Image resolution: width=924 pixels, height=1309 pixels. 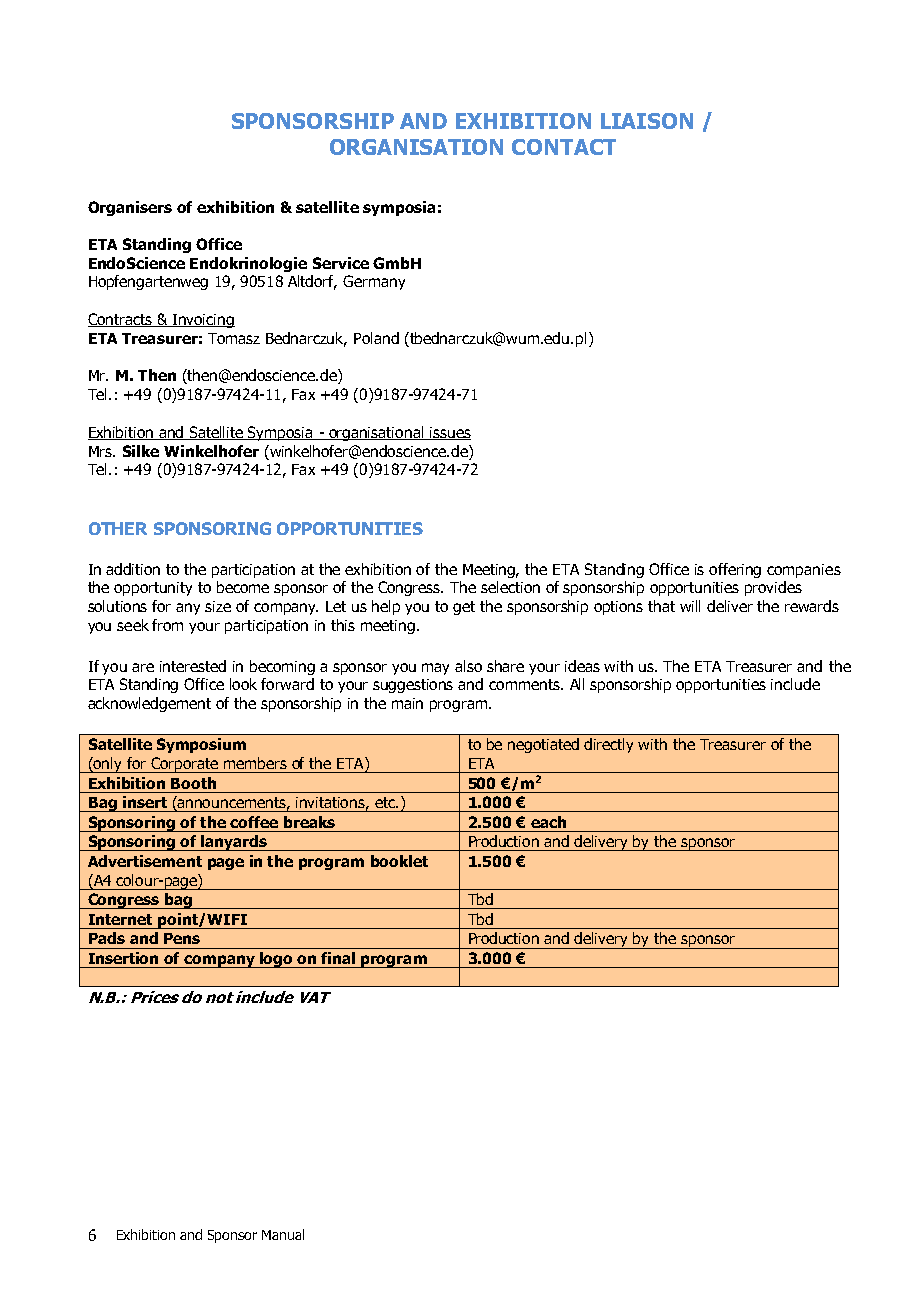 I want to click on directly, so click(x=608, y=745).
